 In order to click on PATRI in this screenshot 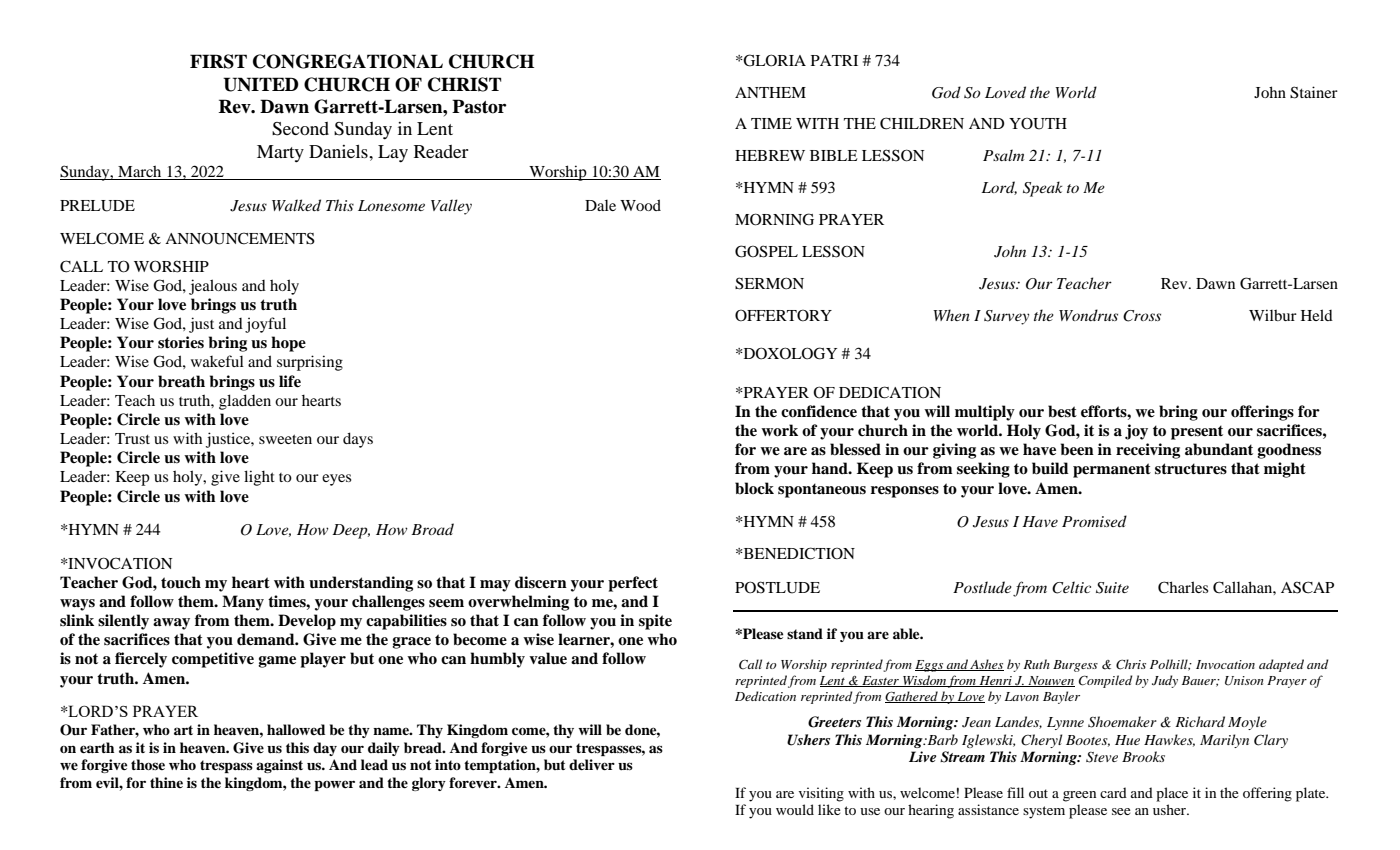, I will do `click(834, 60)`.
